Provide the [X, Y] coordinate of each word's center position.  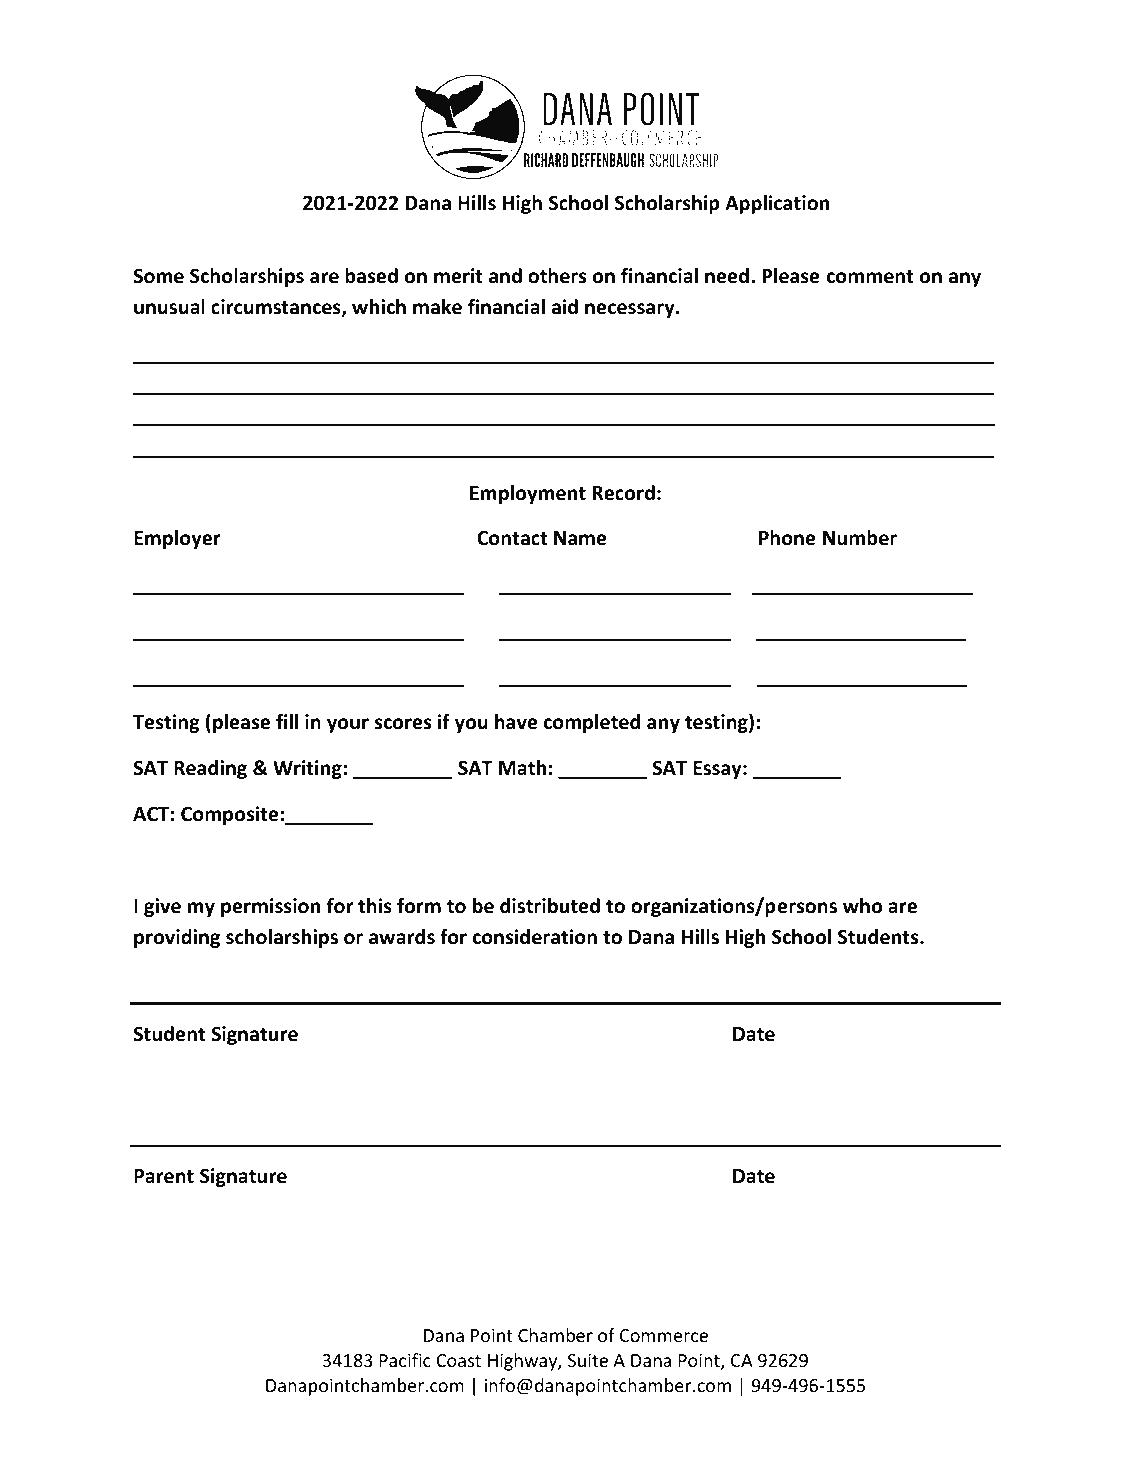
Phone [787, 538]
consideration [535, 937]
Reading [210, 769]
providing [177, 938]
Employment [528, 494]
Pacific [405, 1360]
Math [522, 768]
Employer [177, 539]
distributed [550, 906]
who [862, 906]
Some [158, 276]
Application [777, 204]
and [505, 276]
